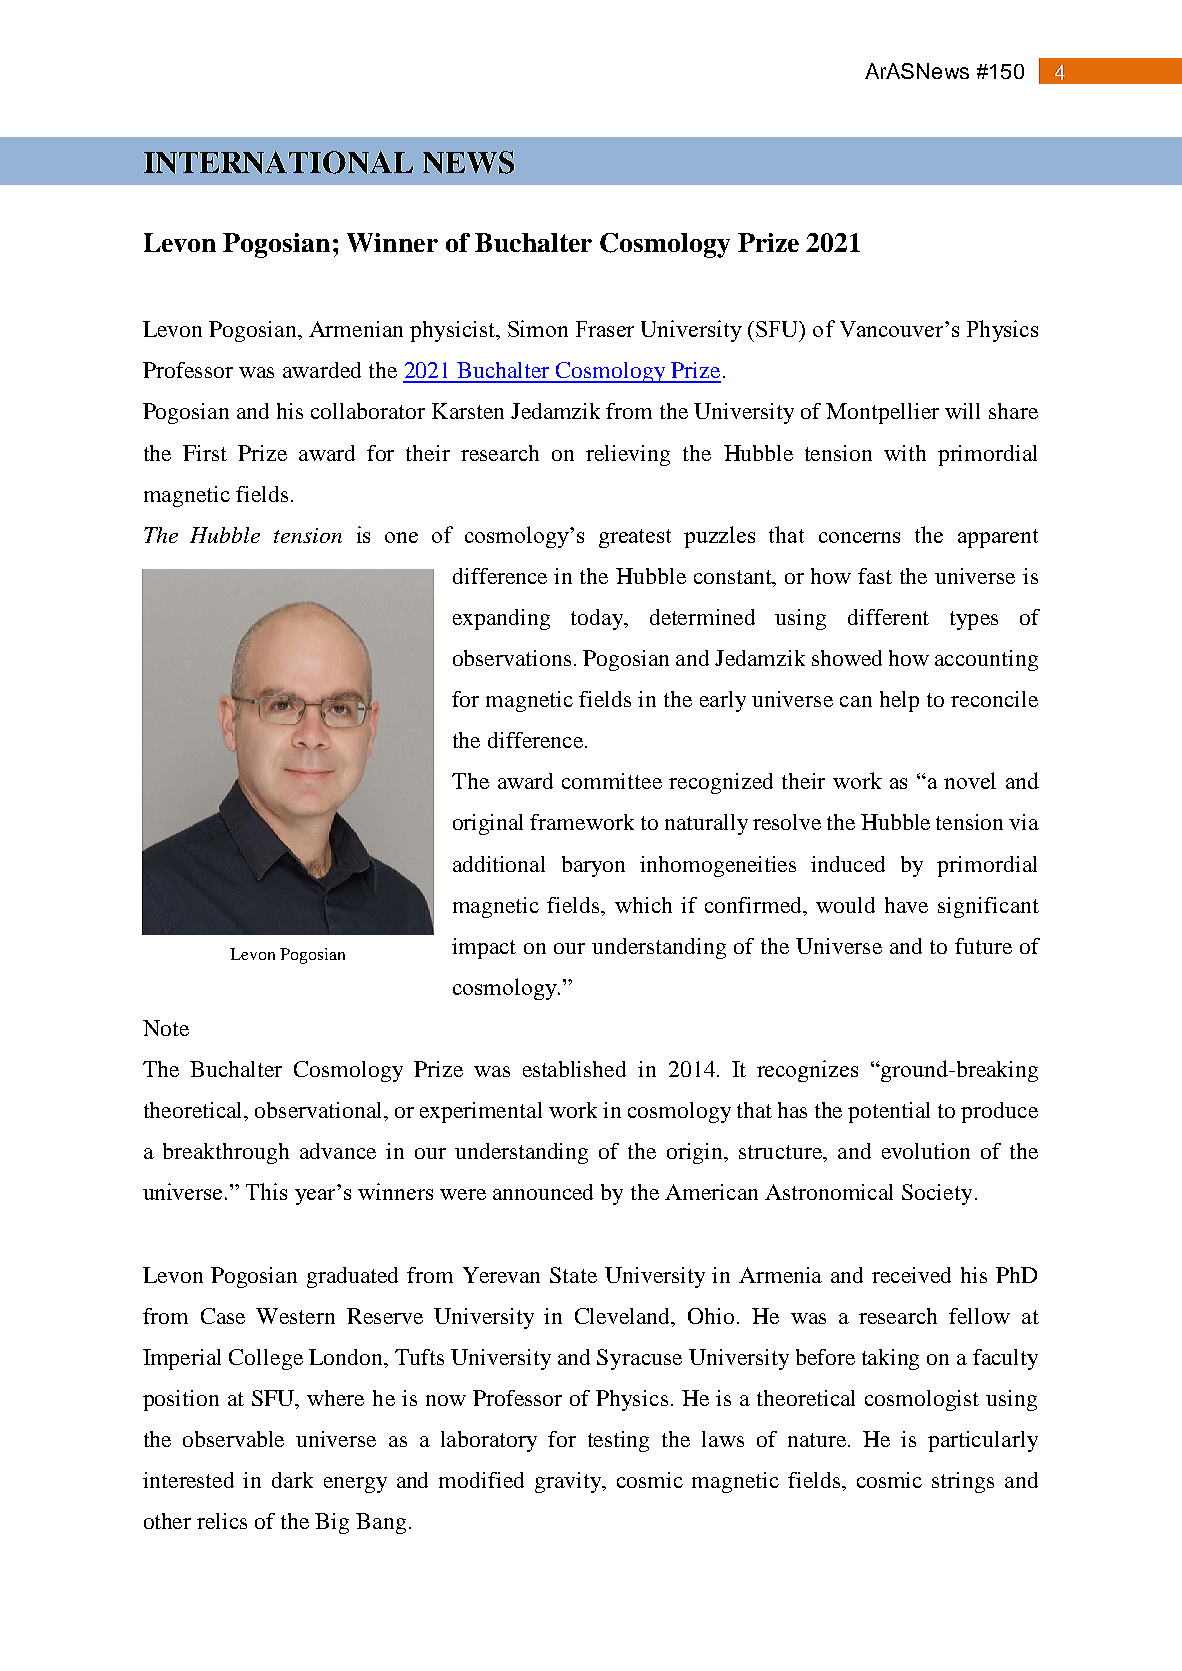 The image size is (1182, 1671). I want to click on dark, so click(292, 1480).
